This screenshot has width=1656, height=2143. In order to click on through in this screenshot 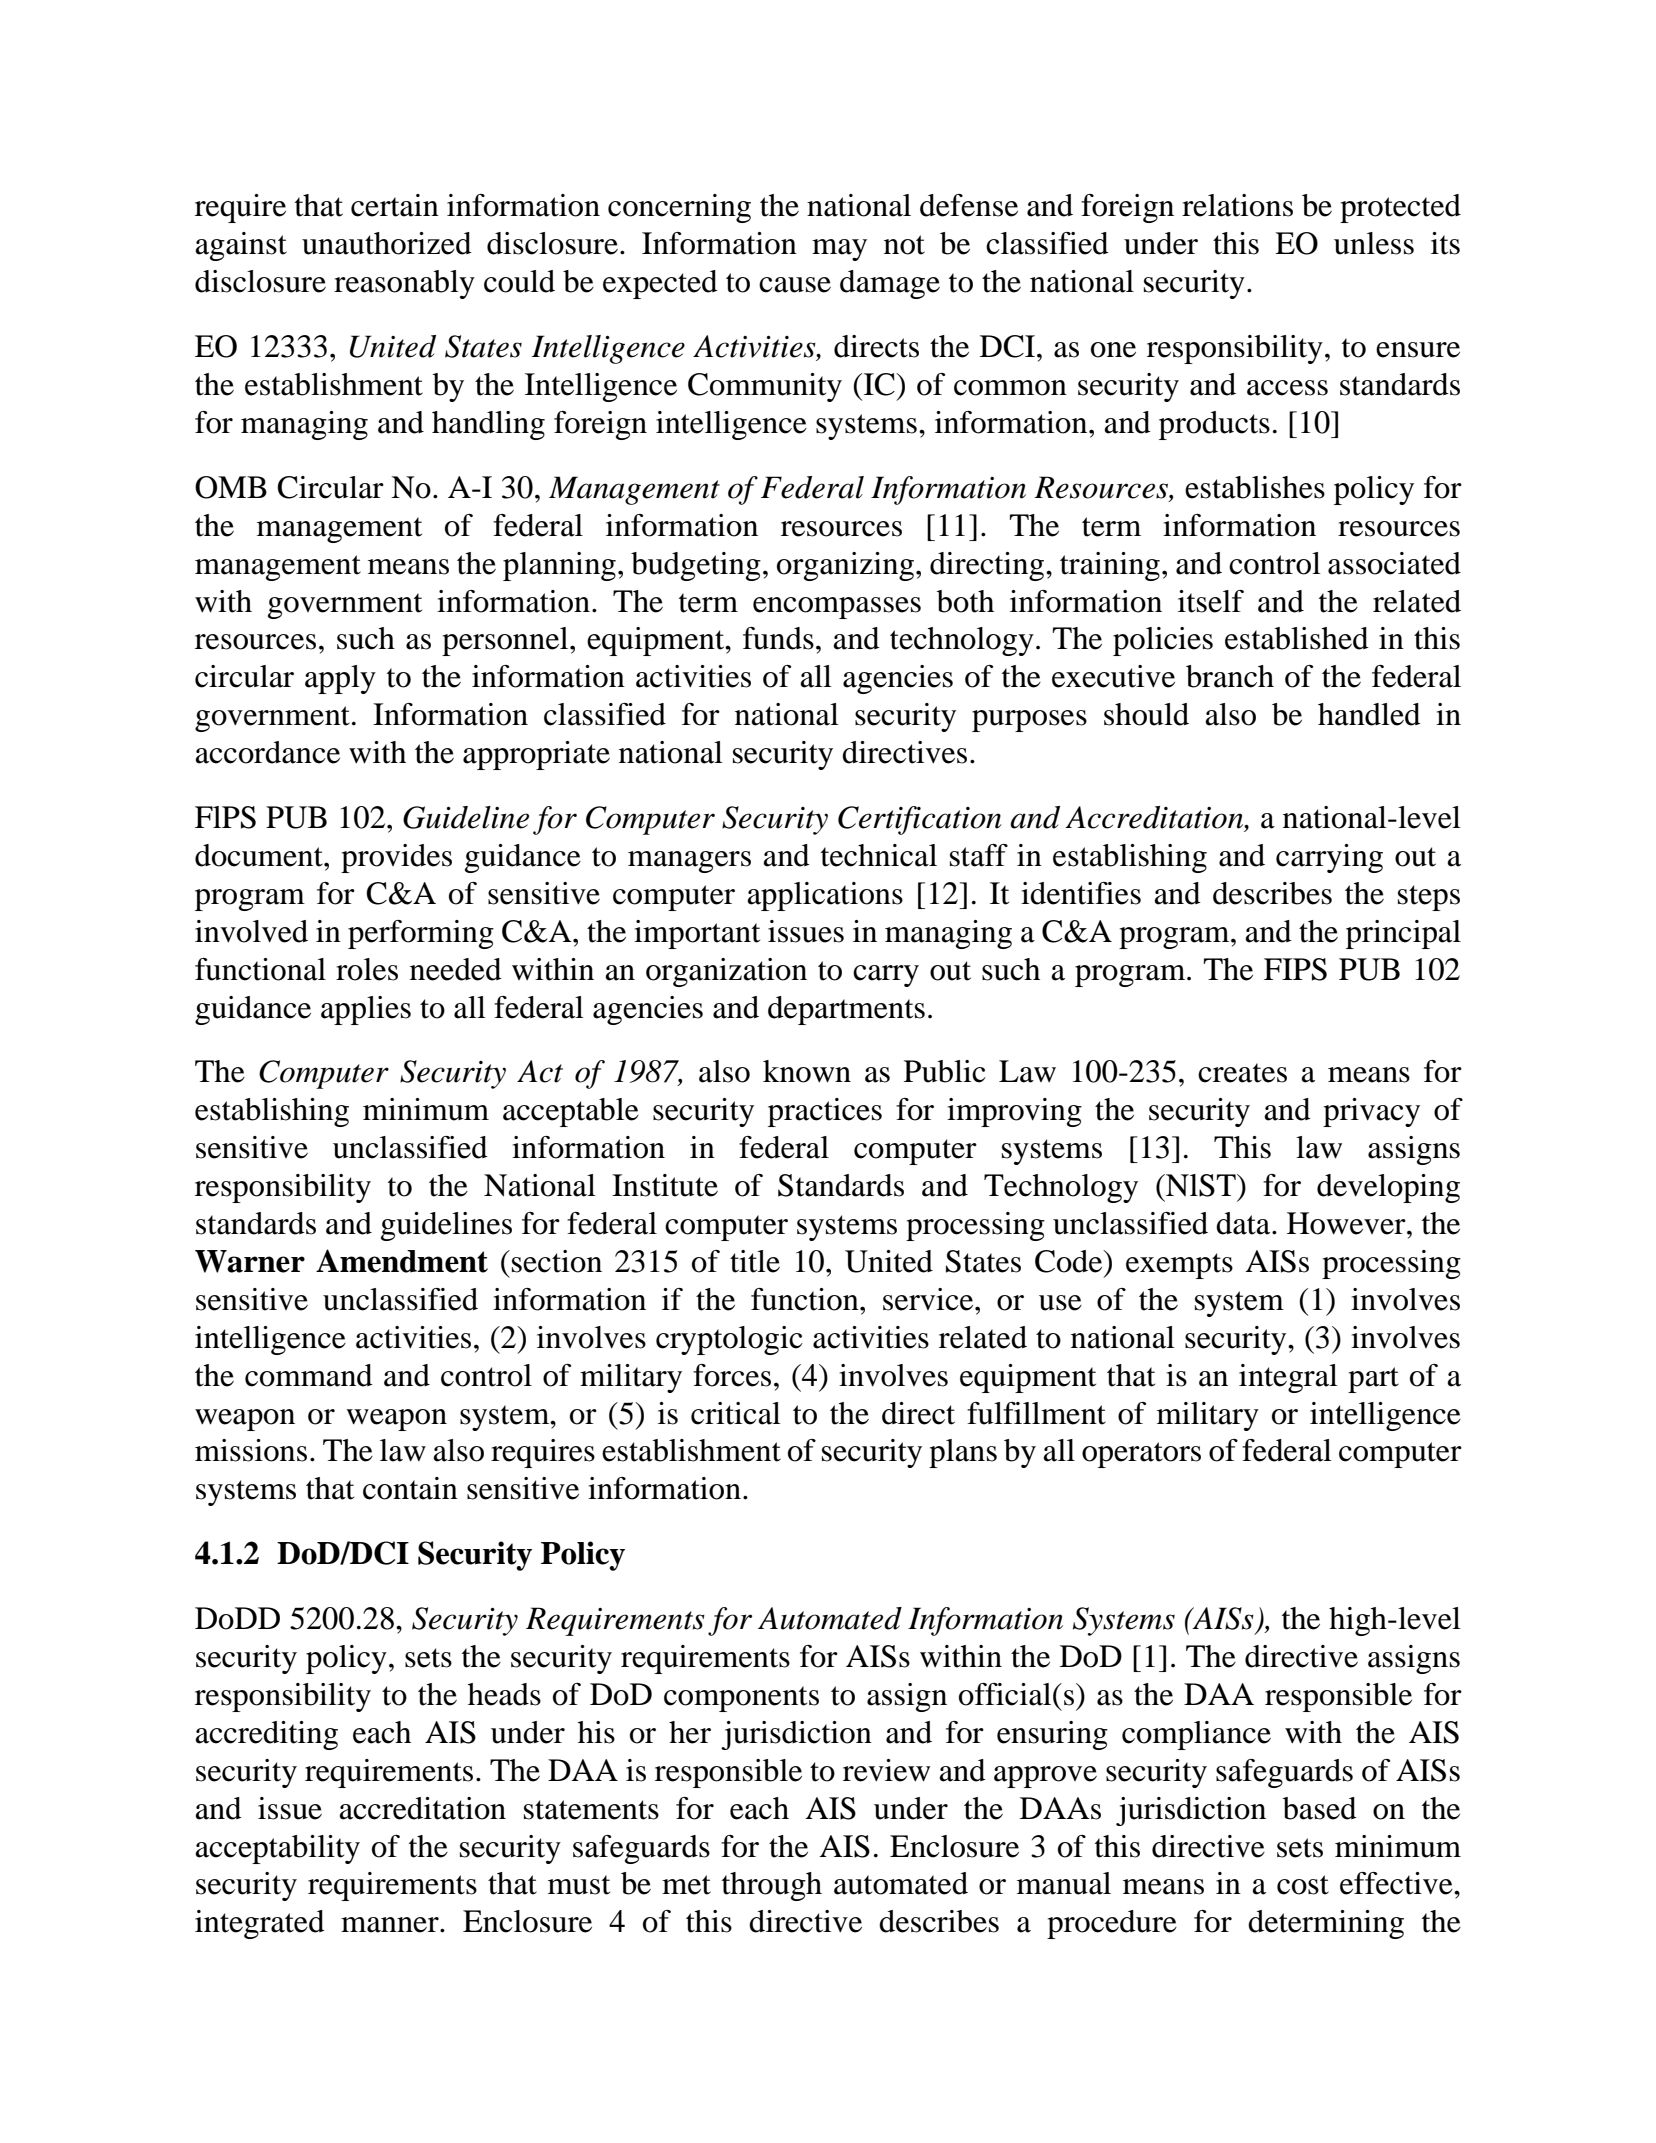, I will do `click(772, 1886)`.
